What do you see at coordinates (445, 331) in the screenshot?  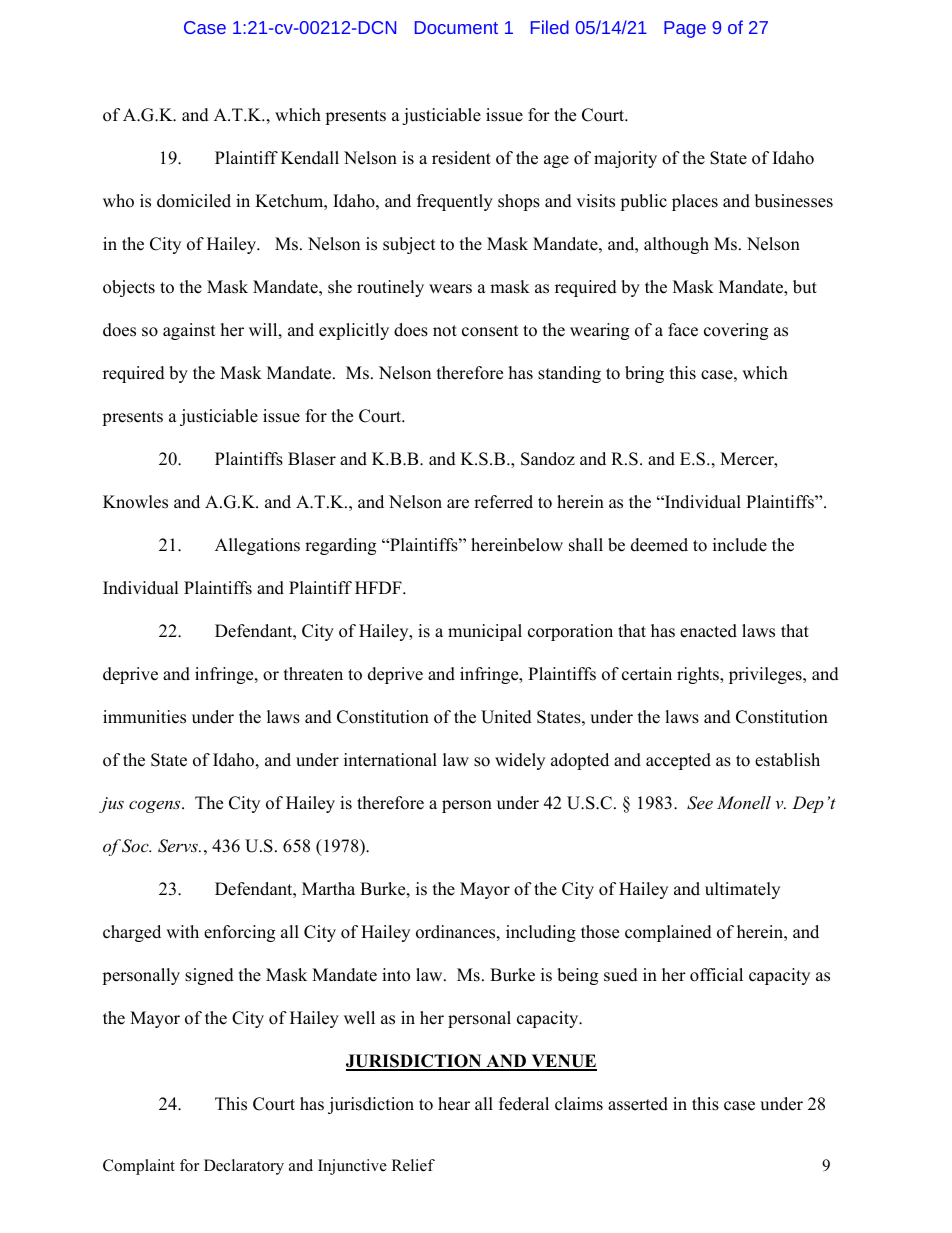 I see `not` at bounding box center [445, 331].
